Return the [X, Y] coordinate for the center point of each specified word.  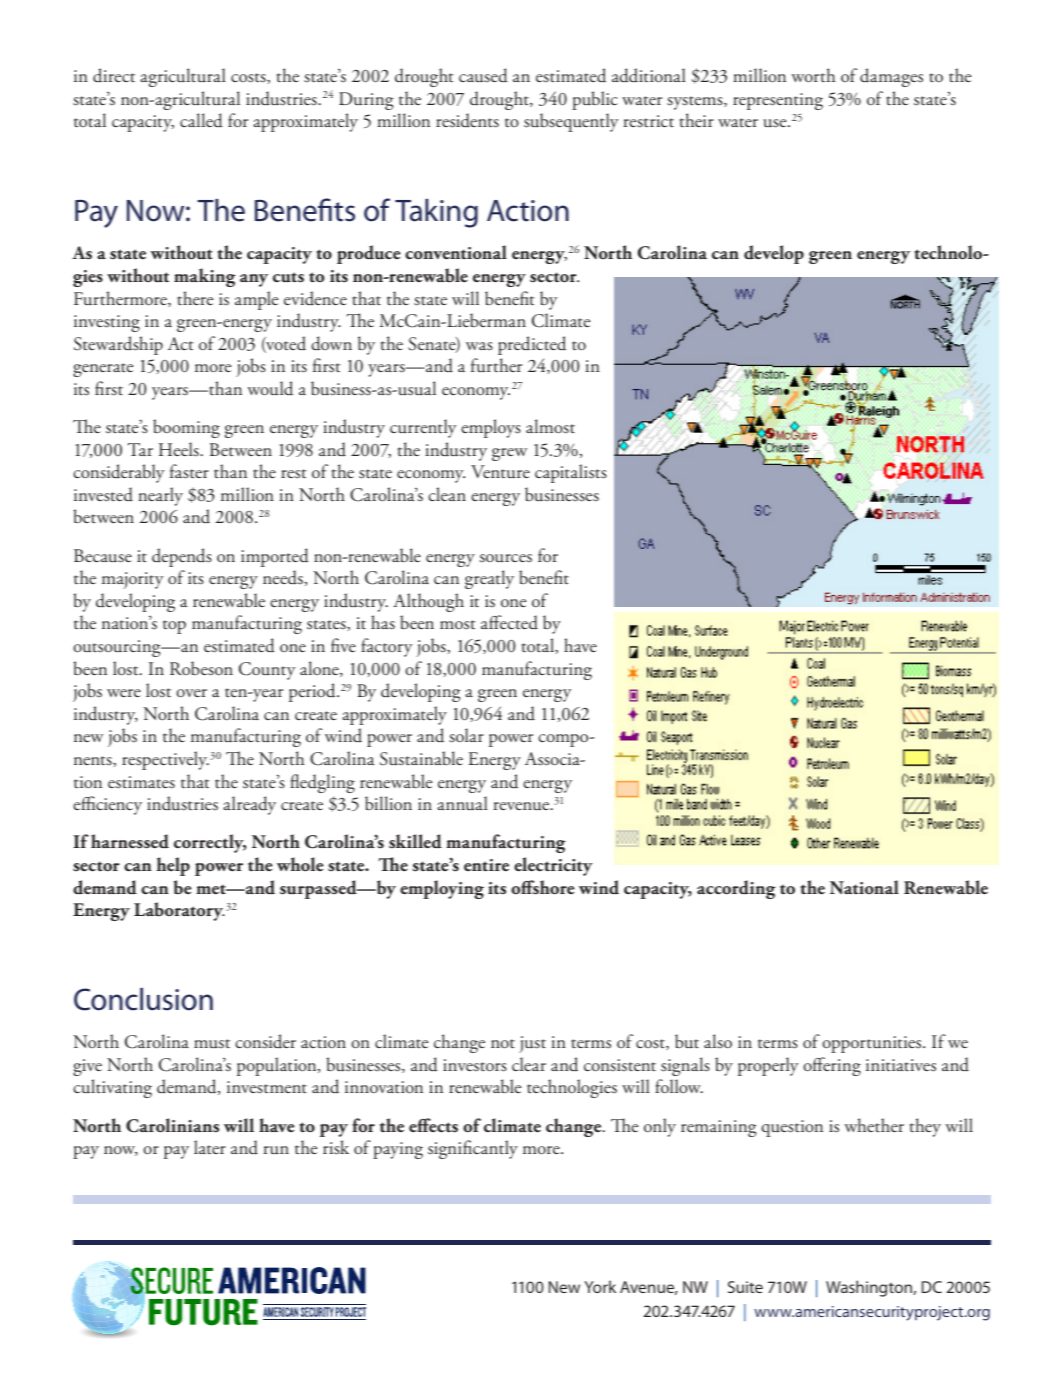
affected [509, 622]
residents [467, 120]
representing [778, 101]
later [210, 1147]
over [191, 693]
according [736, 889]
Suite [745, 1287]
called [201, 120]
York [600, 1286]
